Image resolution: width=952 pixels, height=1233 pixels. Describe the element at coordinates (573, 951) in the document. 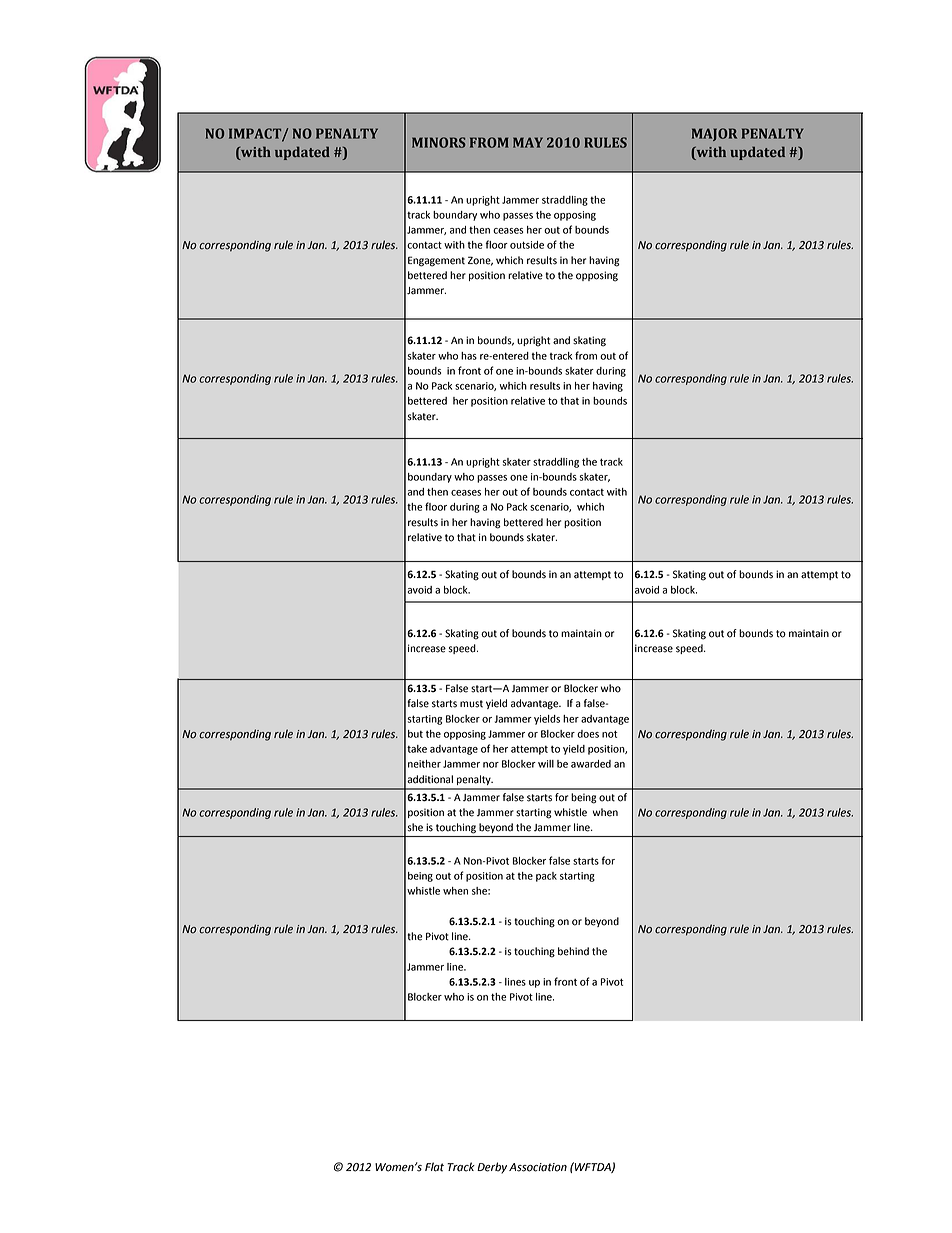

I see `behind` at that location.
